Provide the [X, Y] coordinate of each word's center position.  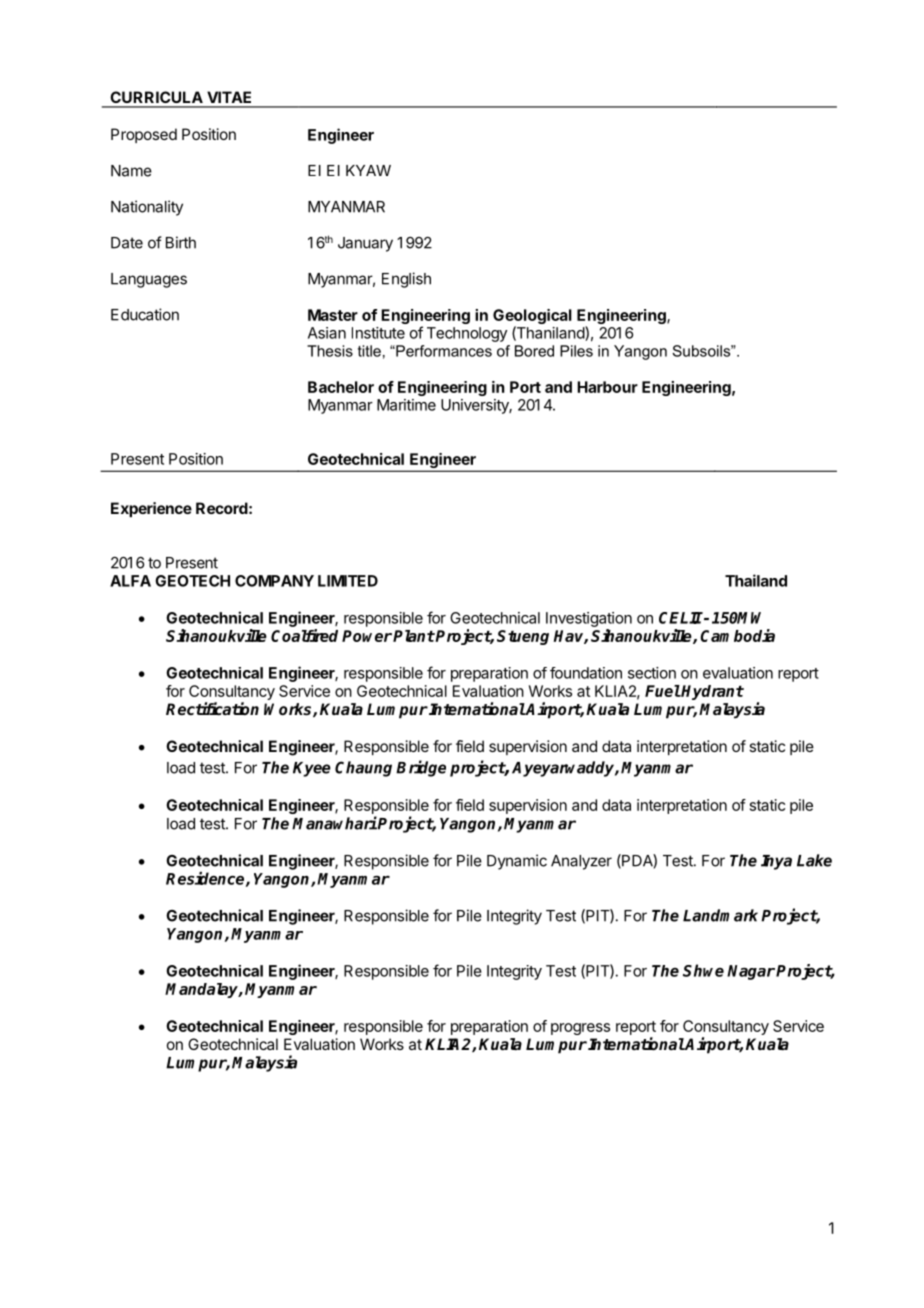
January [365, 244]
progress [580, 1029]
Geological [532, 318]
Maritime [406, 405]
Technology [467, 334]
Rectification [212, 708]
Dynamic [517, 862]
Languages [149, 280]
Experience [151, 509]
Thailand [756, 580]
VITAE [229, 97]
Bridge [421, 768]
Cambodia [737, 635]
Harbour [607, 387]
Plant [414, 636]
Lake [814, 860]
